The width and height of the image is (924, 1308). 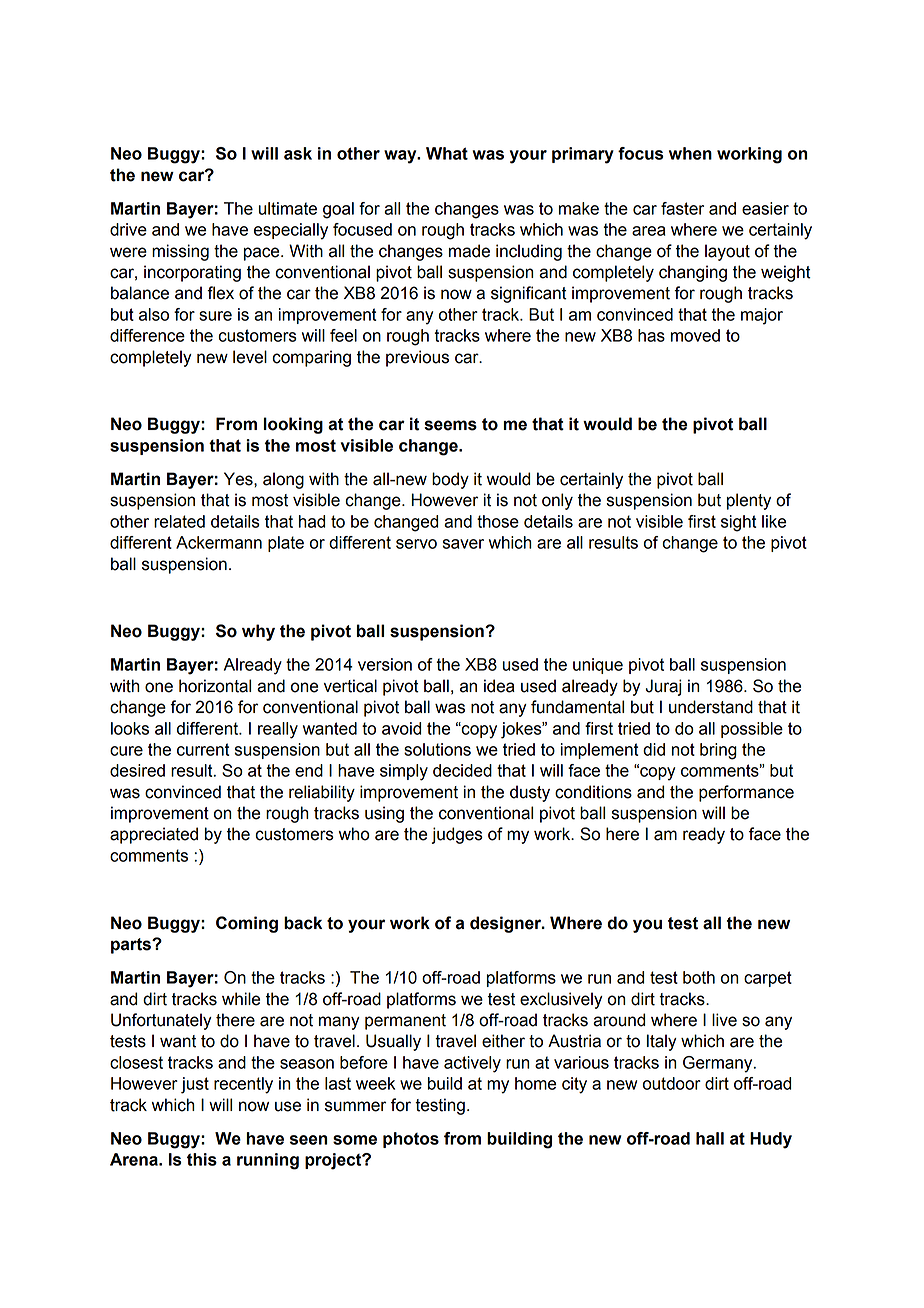 I want to click on photos, so click(x=411, y=1140).
